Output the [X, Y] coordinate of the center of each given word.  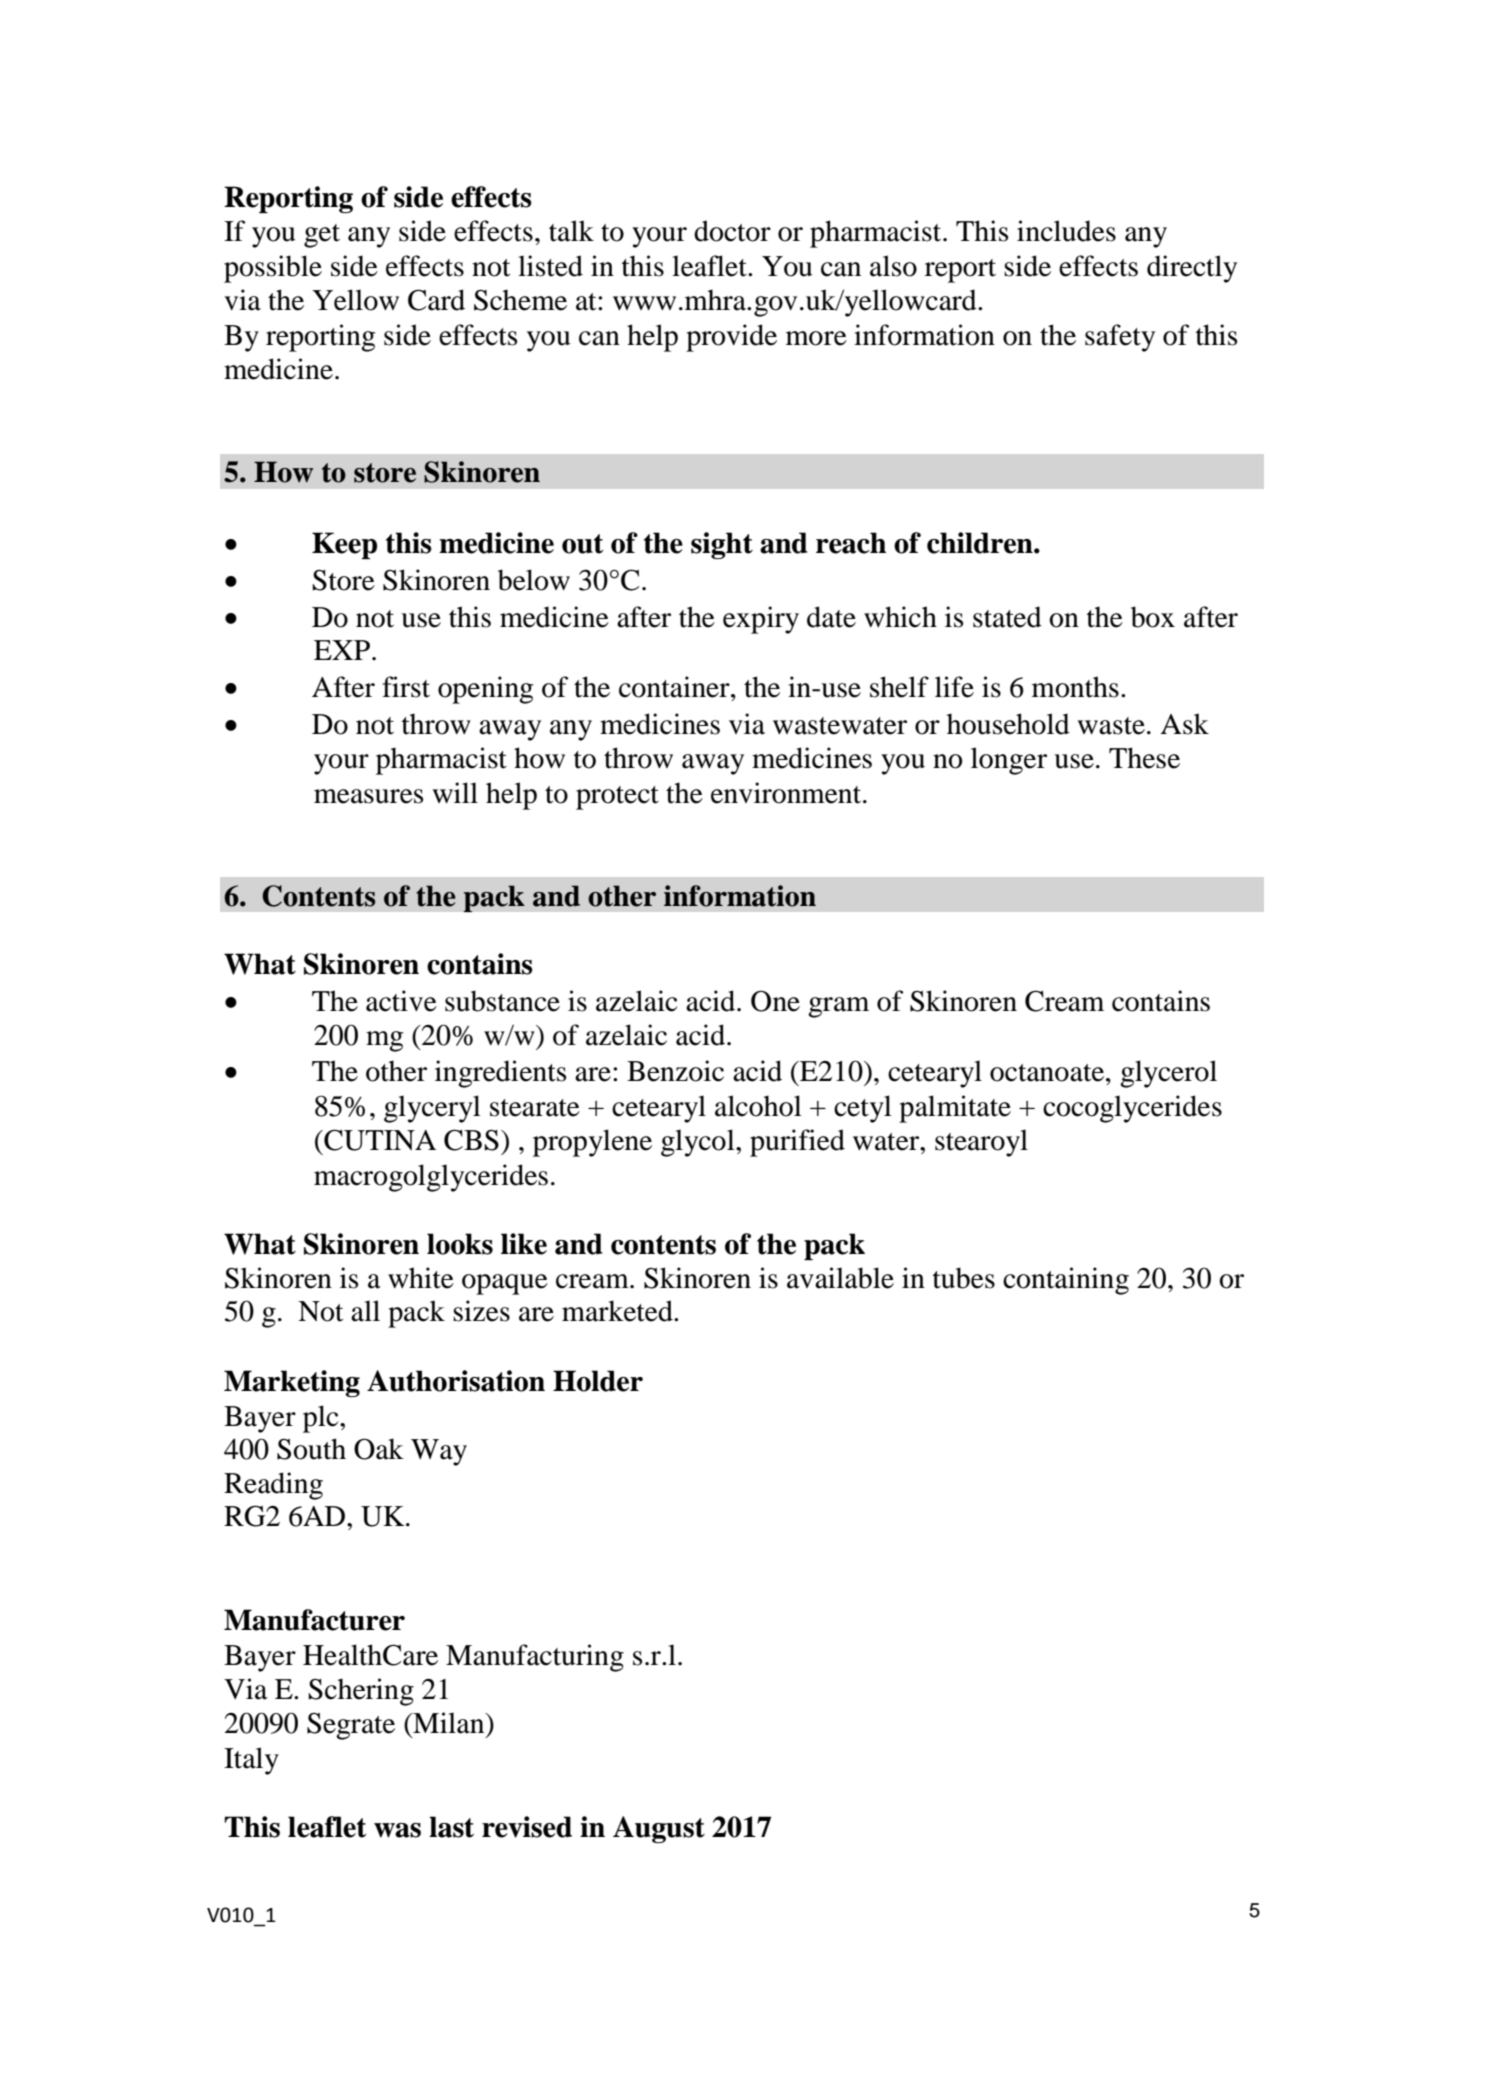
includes [1066, 231]
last [451, 1827]
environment [787, 793]
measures [368, 796]
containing [1066, 1281]
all [365, 1311]
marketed [618, 1311]
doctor [732, 231]
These [1144, 758]
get [322, 236]
